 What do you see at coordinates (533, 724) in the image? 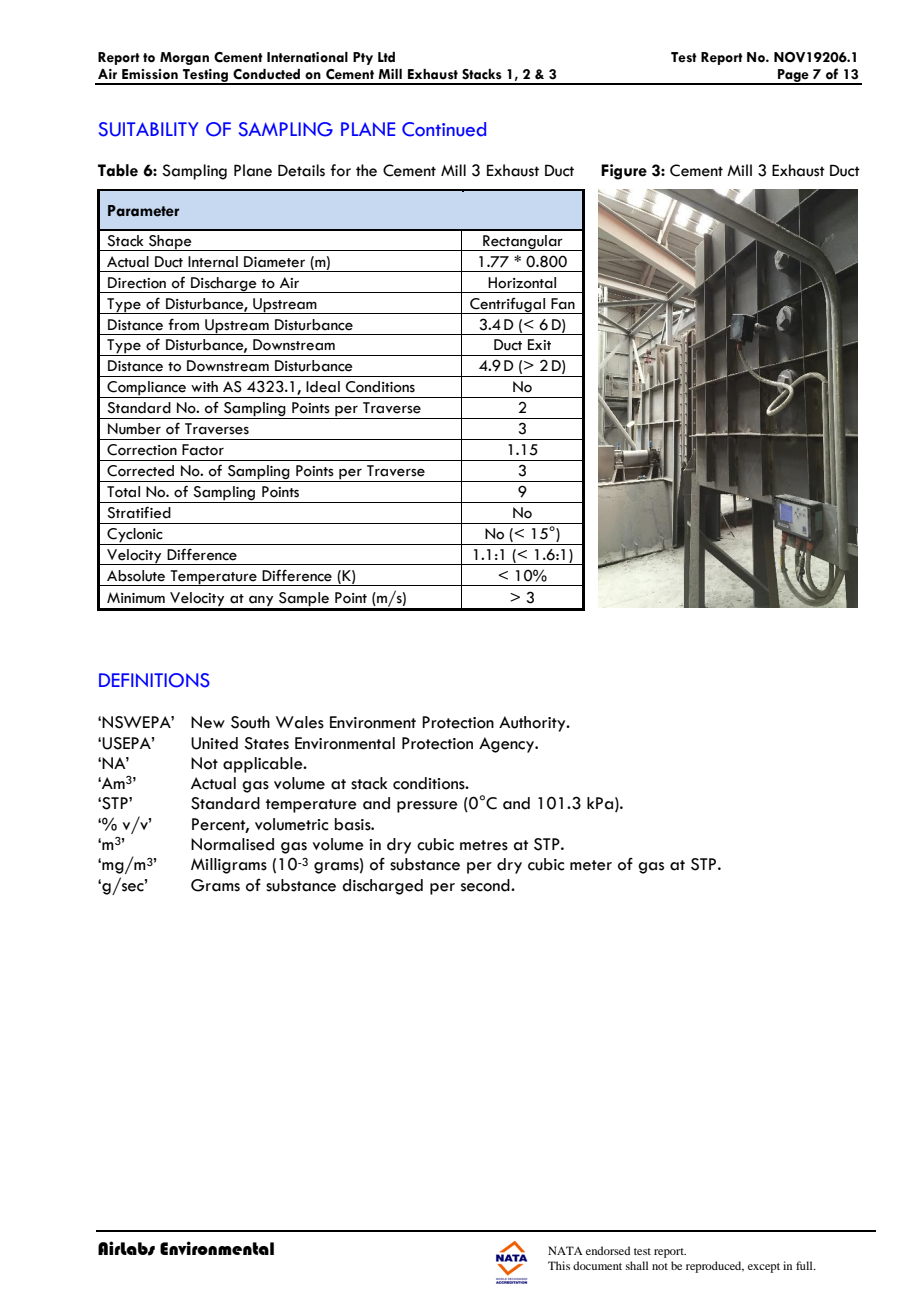
I see `Authority` at bounding box center [533, 724].
